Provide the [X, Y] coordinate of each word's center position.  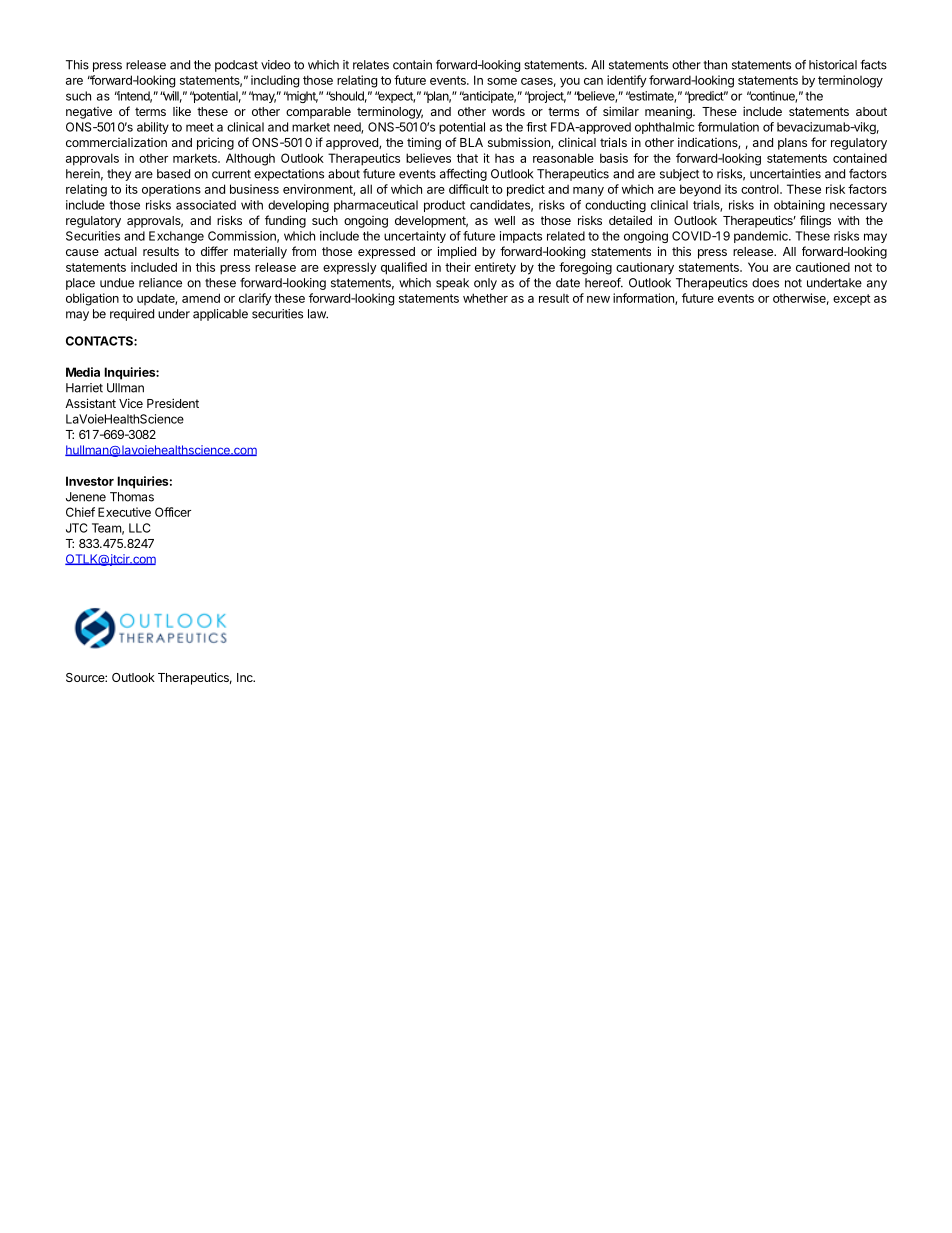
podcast [236, 66]
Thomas [132, 497]
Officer [173, 512]
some [502, 81]
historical [833, 65]
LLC [139, 528]
